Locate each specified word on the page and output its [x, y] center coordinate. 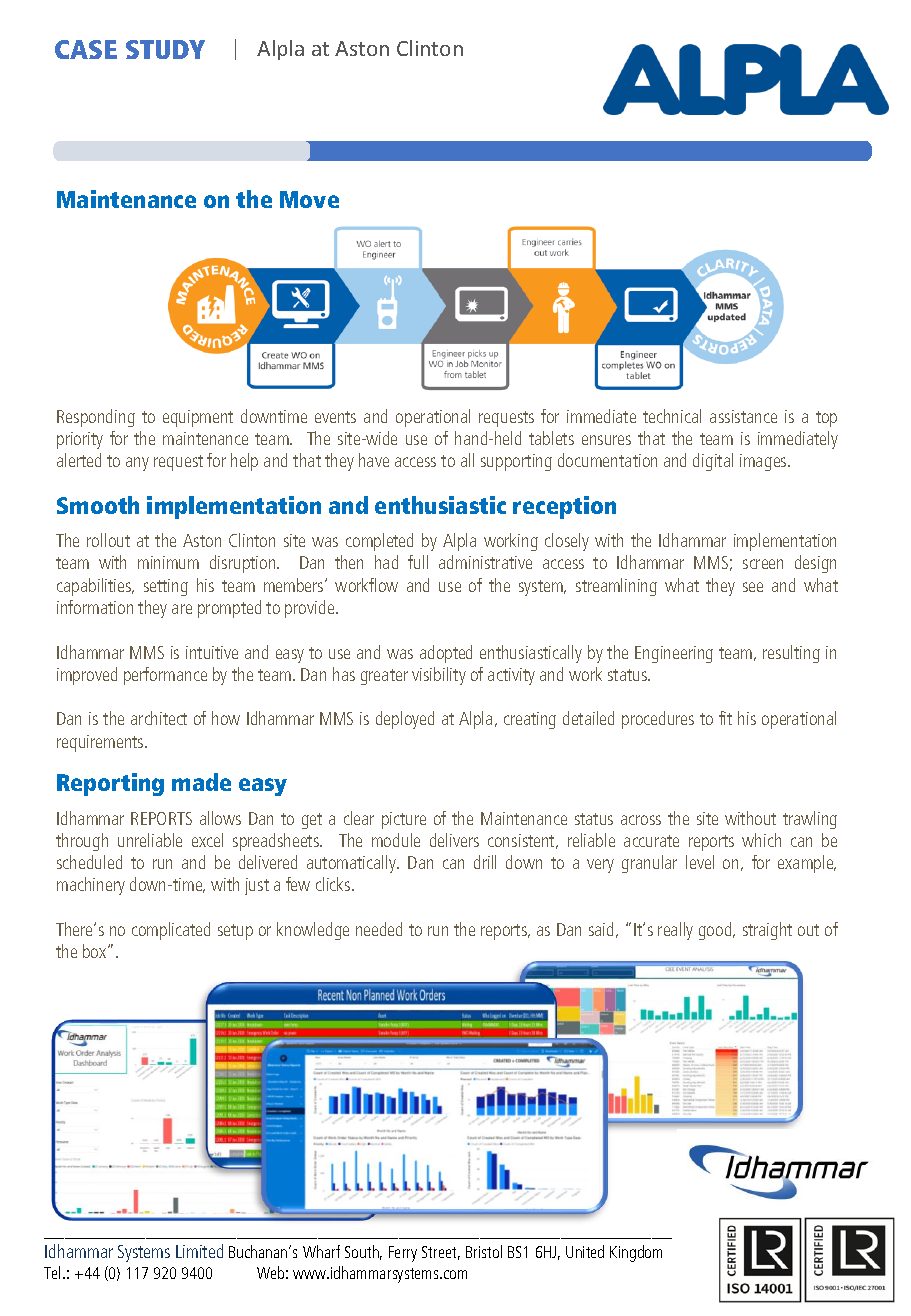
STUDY [165, 49]
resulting [791, 654]
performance [165, 676]
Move [309, 199]
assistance [743, 416]
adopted [446, 654]
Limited [199, 1251]
